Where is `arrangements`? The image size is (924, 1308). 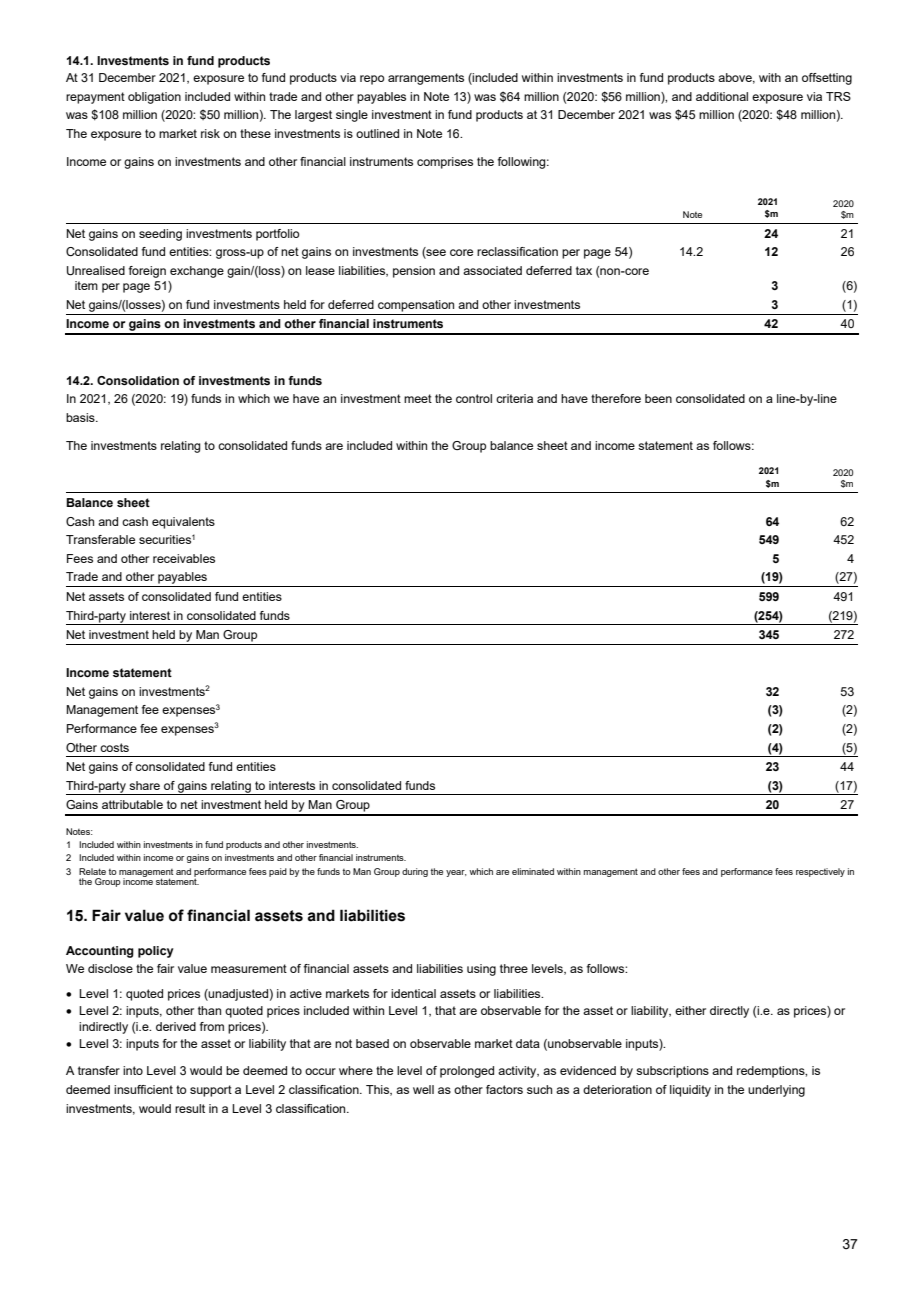 arrangements is located at coordinates (426, 79).
